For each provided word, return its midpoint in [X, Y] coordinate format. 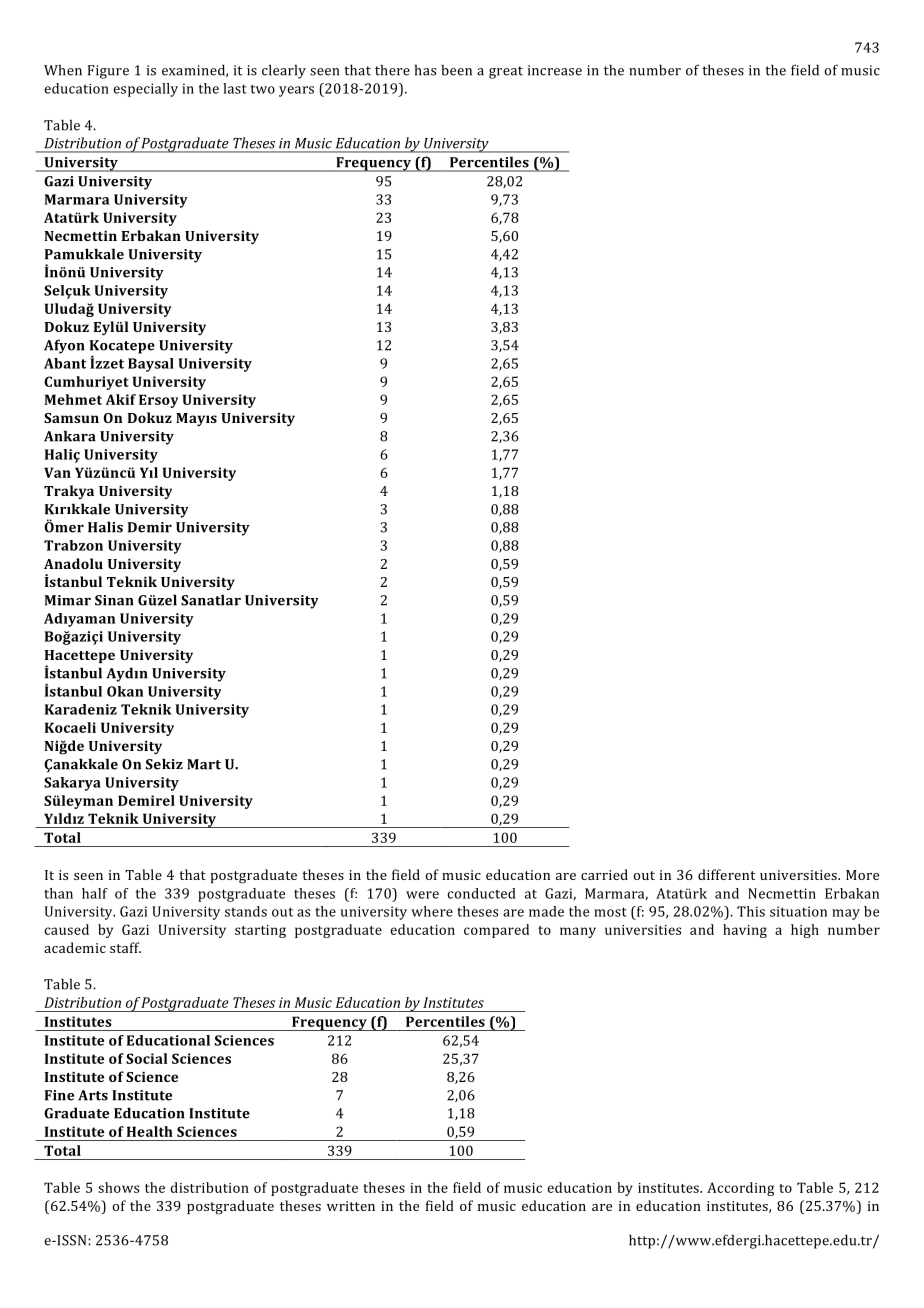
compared [496, 931]
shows [118, 1187]
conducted [482, 893]
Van [57, 472]
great [506, 72]
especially [146, 90]
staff [125, 947]
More [862, 875]
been [456, 70]
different [726, 874]
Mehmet [73, 399]
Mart [204, 764]
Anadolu [73, 563]
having [745, 931]
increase [555, 70]
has [425, 70]
